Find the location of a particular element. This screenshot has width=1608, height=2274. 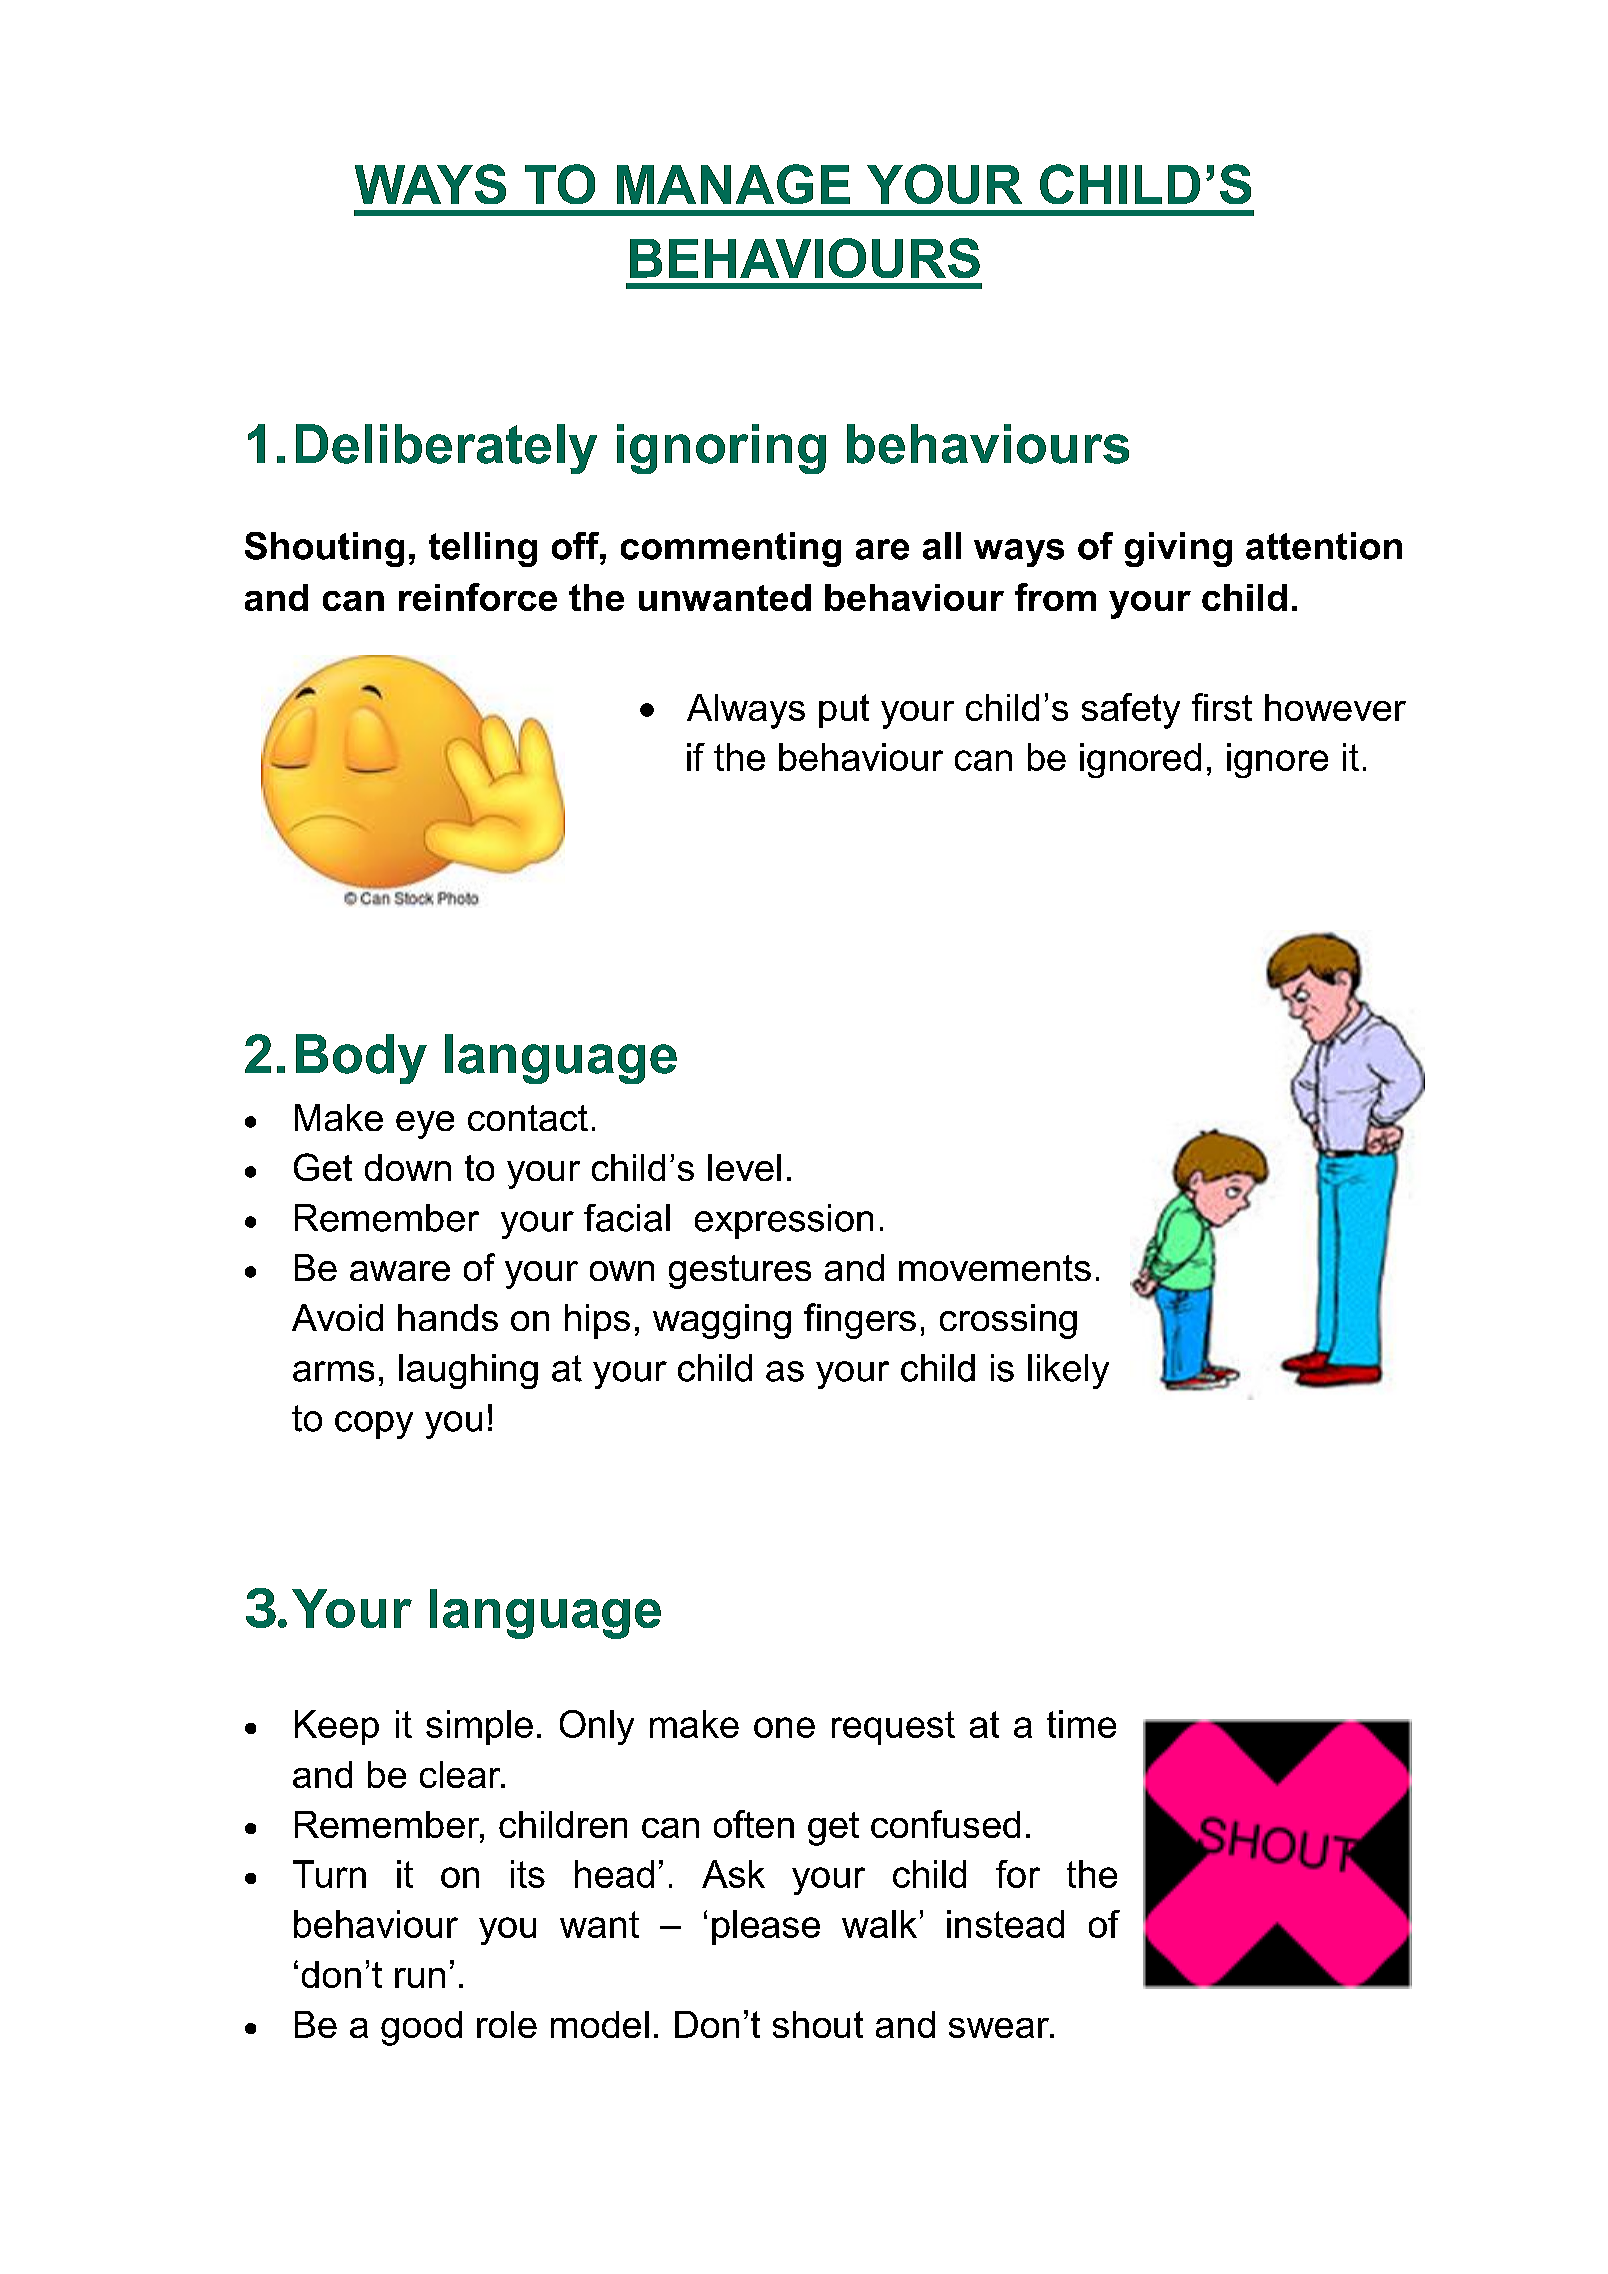

put is located at coordinates (844, 711).
